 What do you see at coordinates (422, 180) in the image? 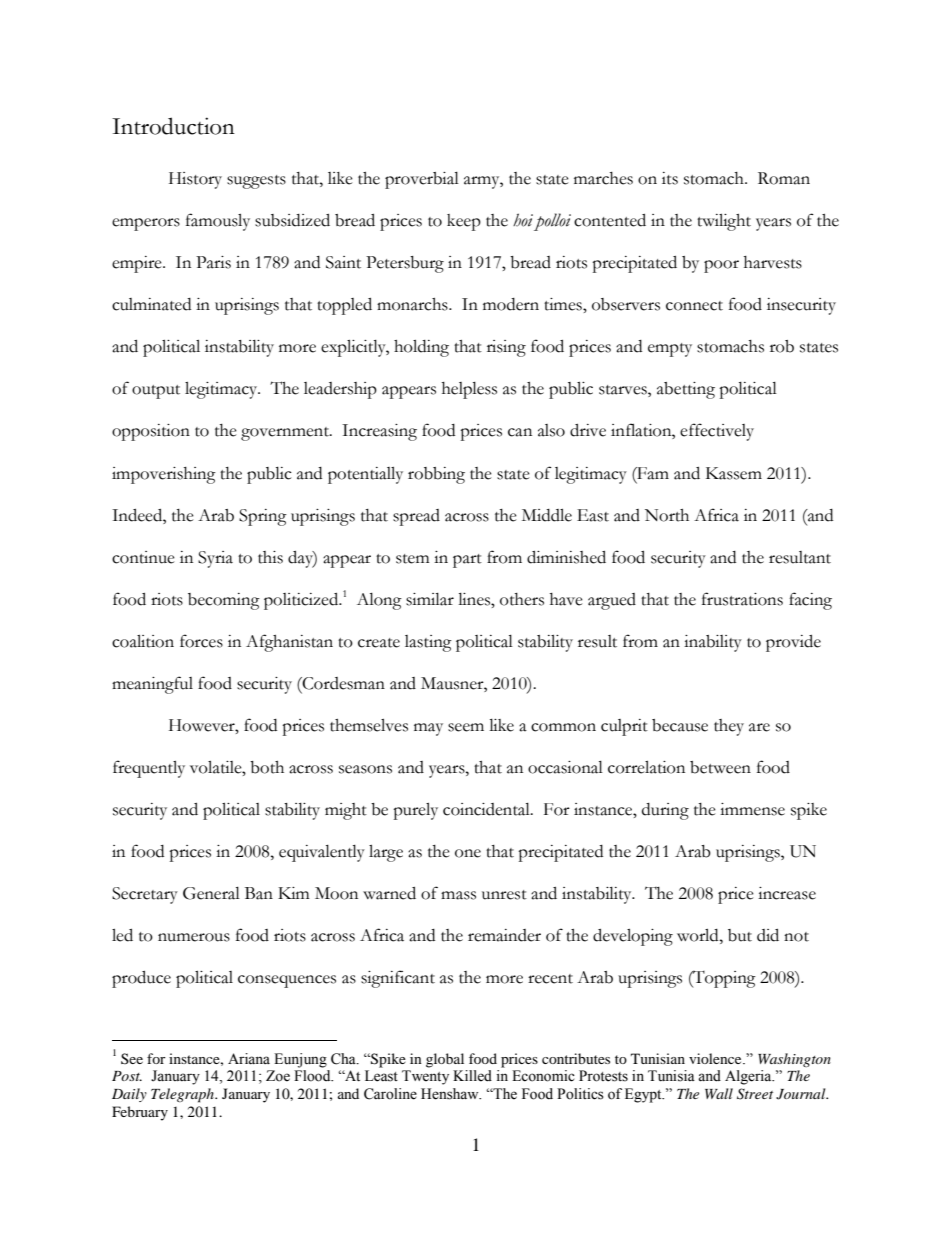
I see `proverbial` at bounding box center [422, 180].
